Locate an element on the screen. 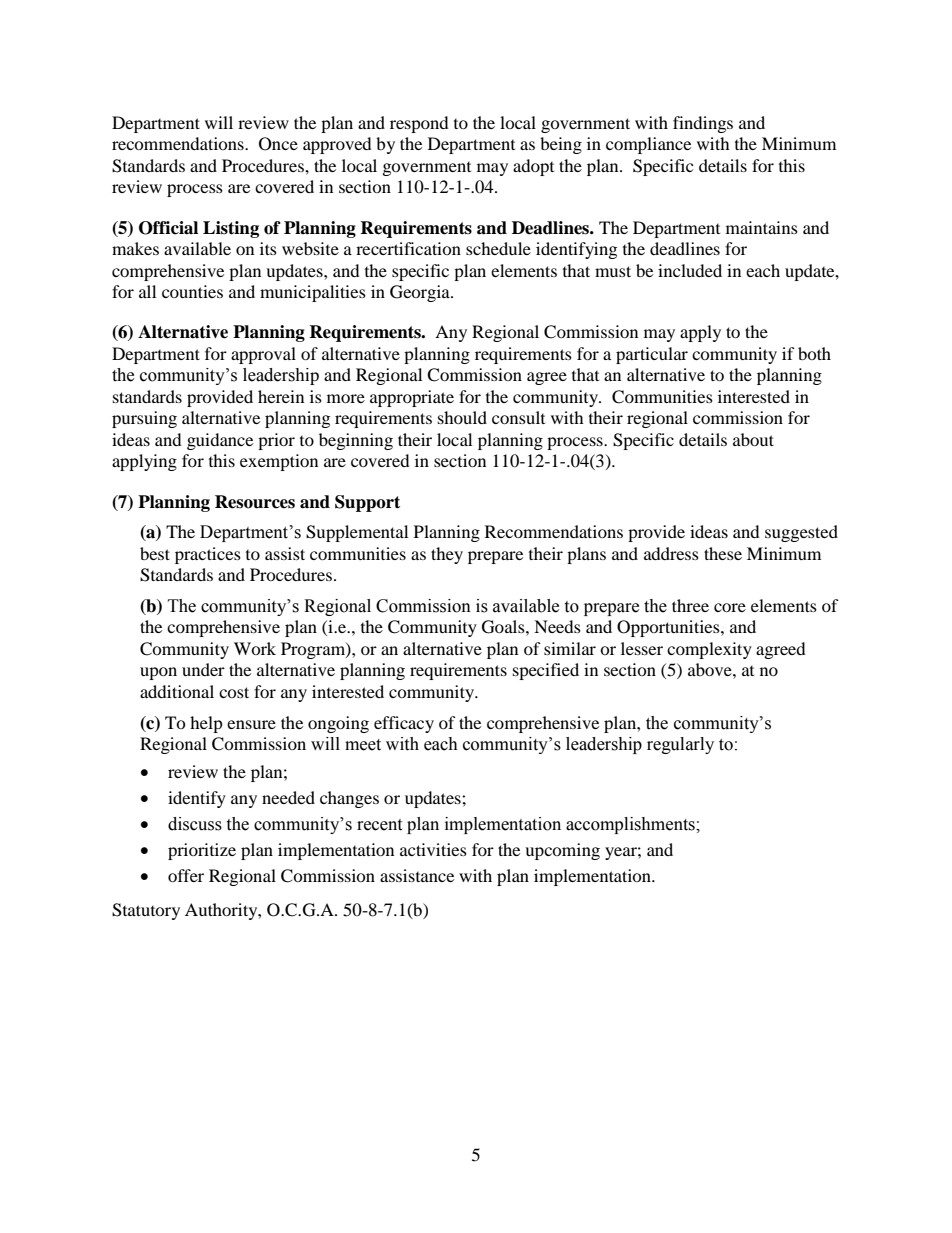  adopt is located at coordinates (533, 167).
